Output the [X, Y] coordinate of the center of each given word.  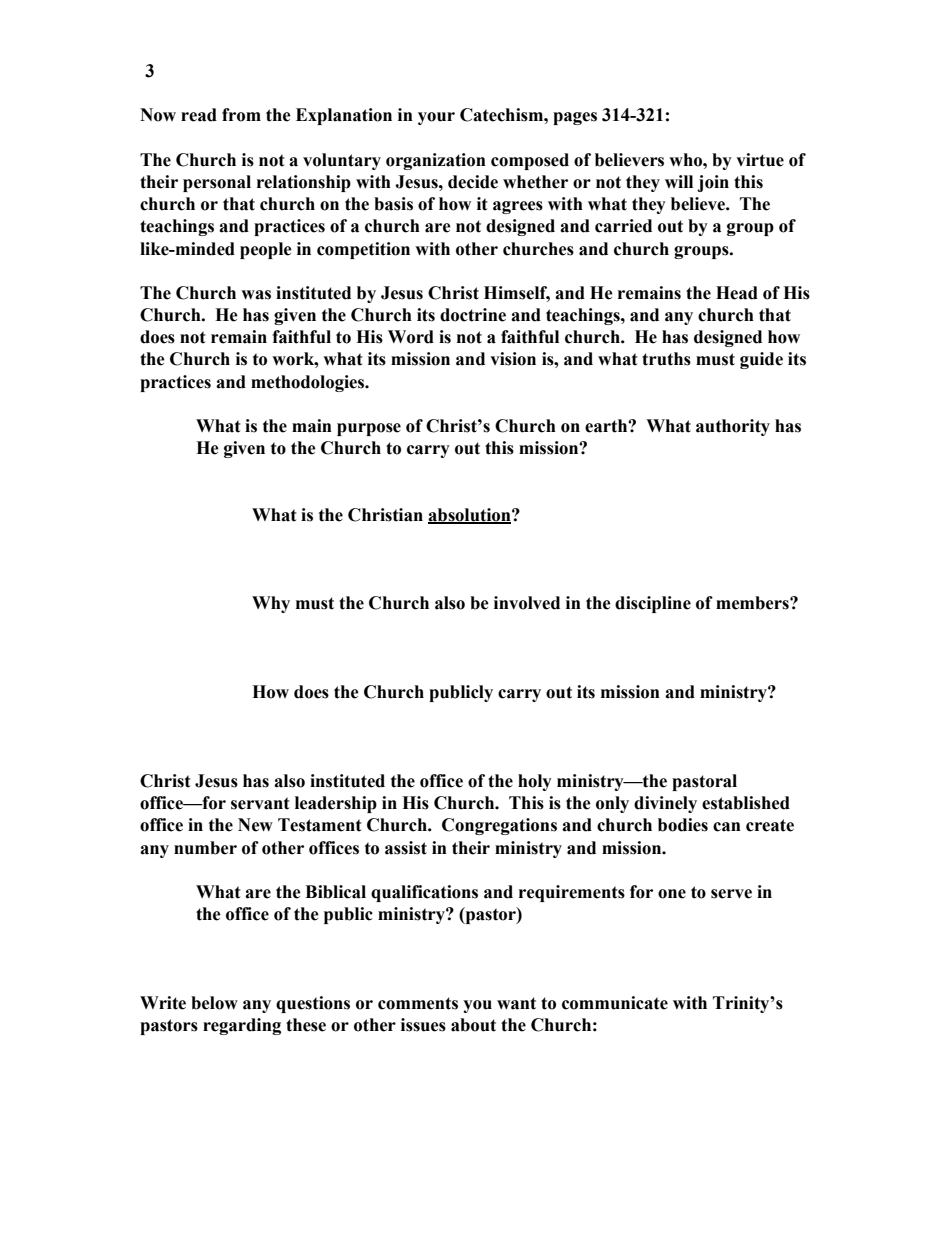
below [214, 1003]
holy [535, 782]
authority [733, 427]
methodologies [309, 383]
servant [260, 803]
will [679, 181]
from [241, 115]
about [473, 1025]
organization [436, 161]
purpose [369, 429]
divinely [665, 804]
